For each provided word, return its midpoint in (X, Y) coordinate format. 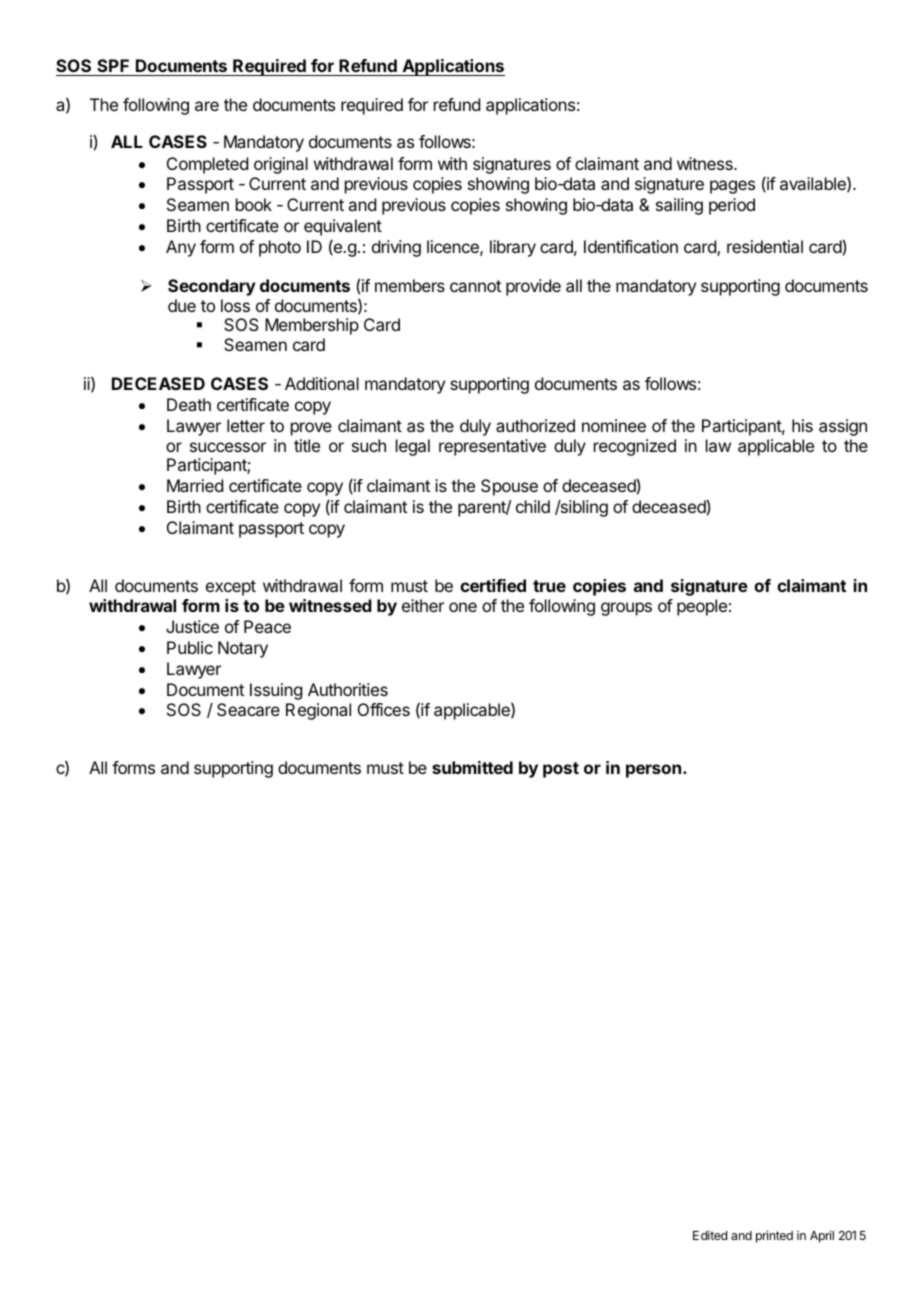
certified (493, 585)
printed (774, 1236)
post (561, 770)
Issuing (276, 691)
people (702, 607)
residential (765, 246)
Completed (207, 165)
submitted (472, 767)
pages (732, 187)
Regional (318, 711)
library (513, 248)
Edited (710, 1235)
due (182, 305)
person (653, 771)
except (231, 588)
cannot (475, 286)
